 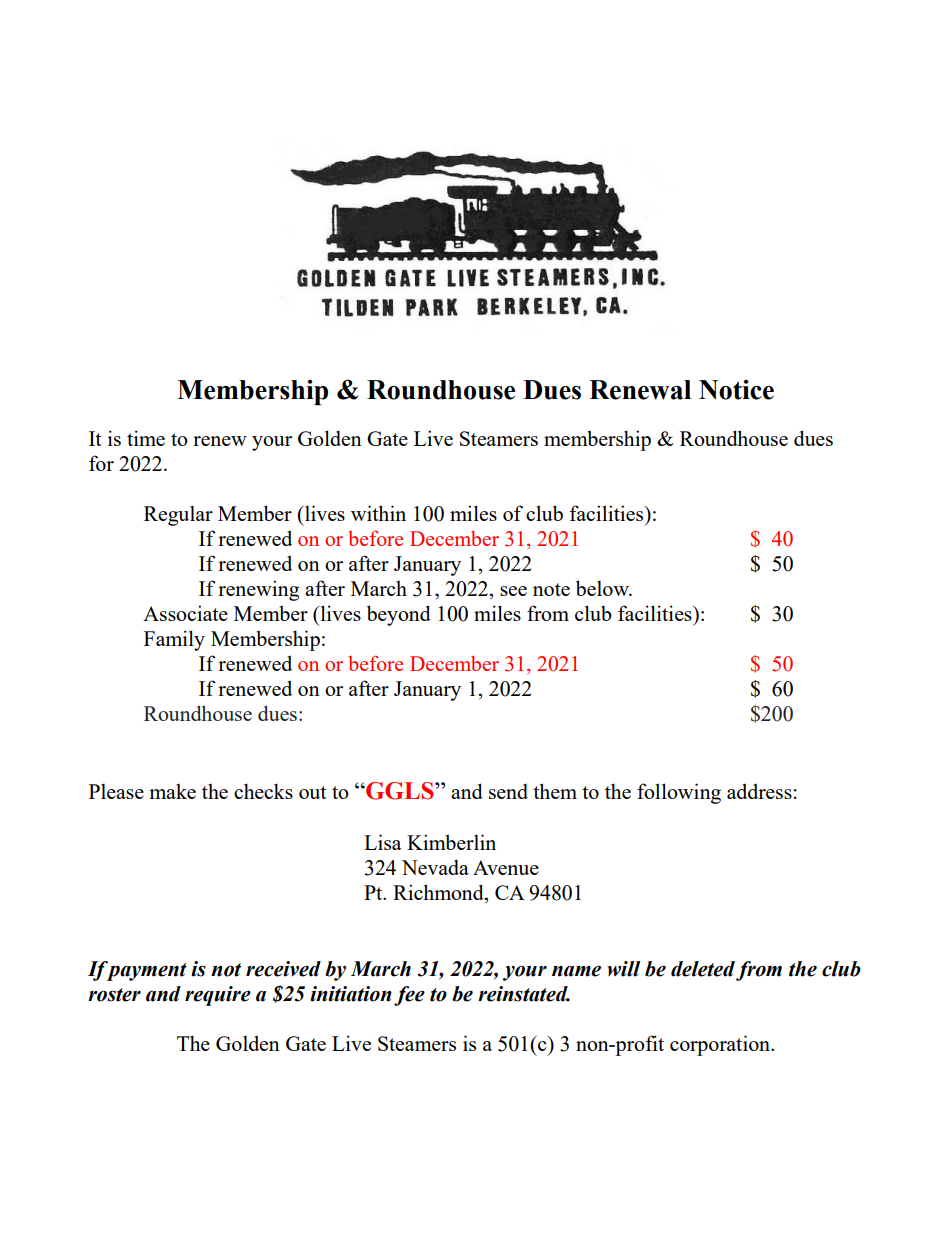 What do you see at coordinates (508, 791) in the screenshot?
I see `send` at bounding box center [508, 791].
